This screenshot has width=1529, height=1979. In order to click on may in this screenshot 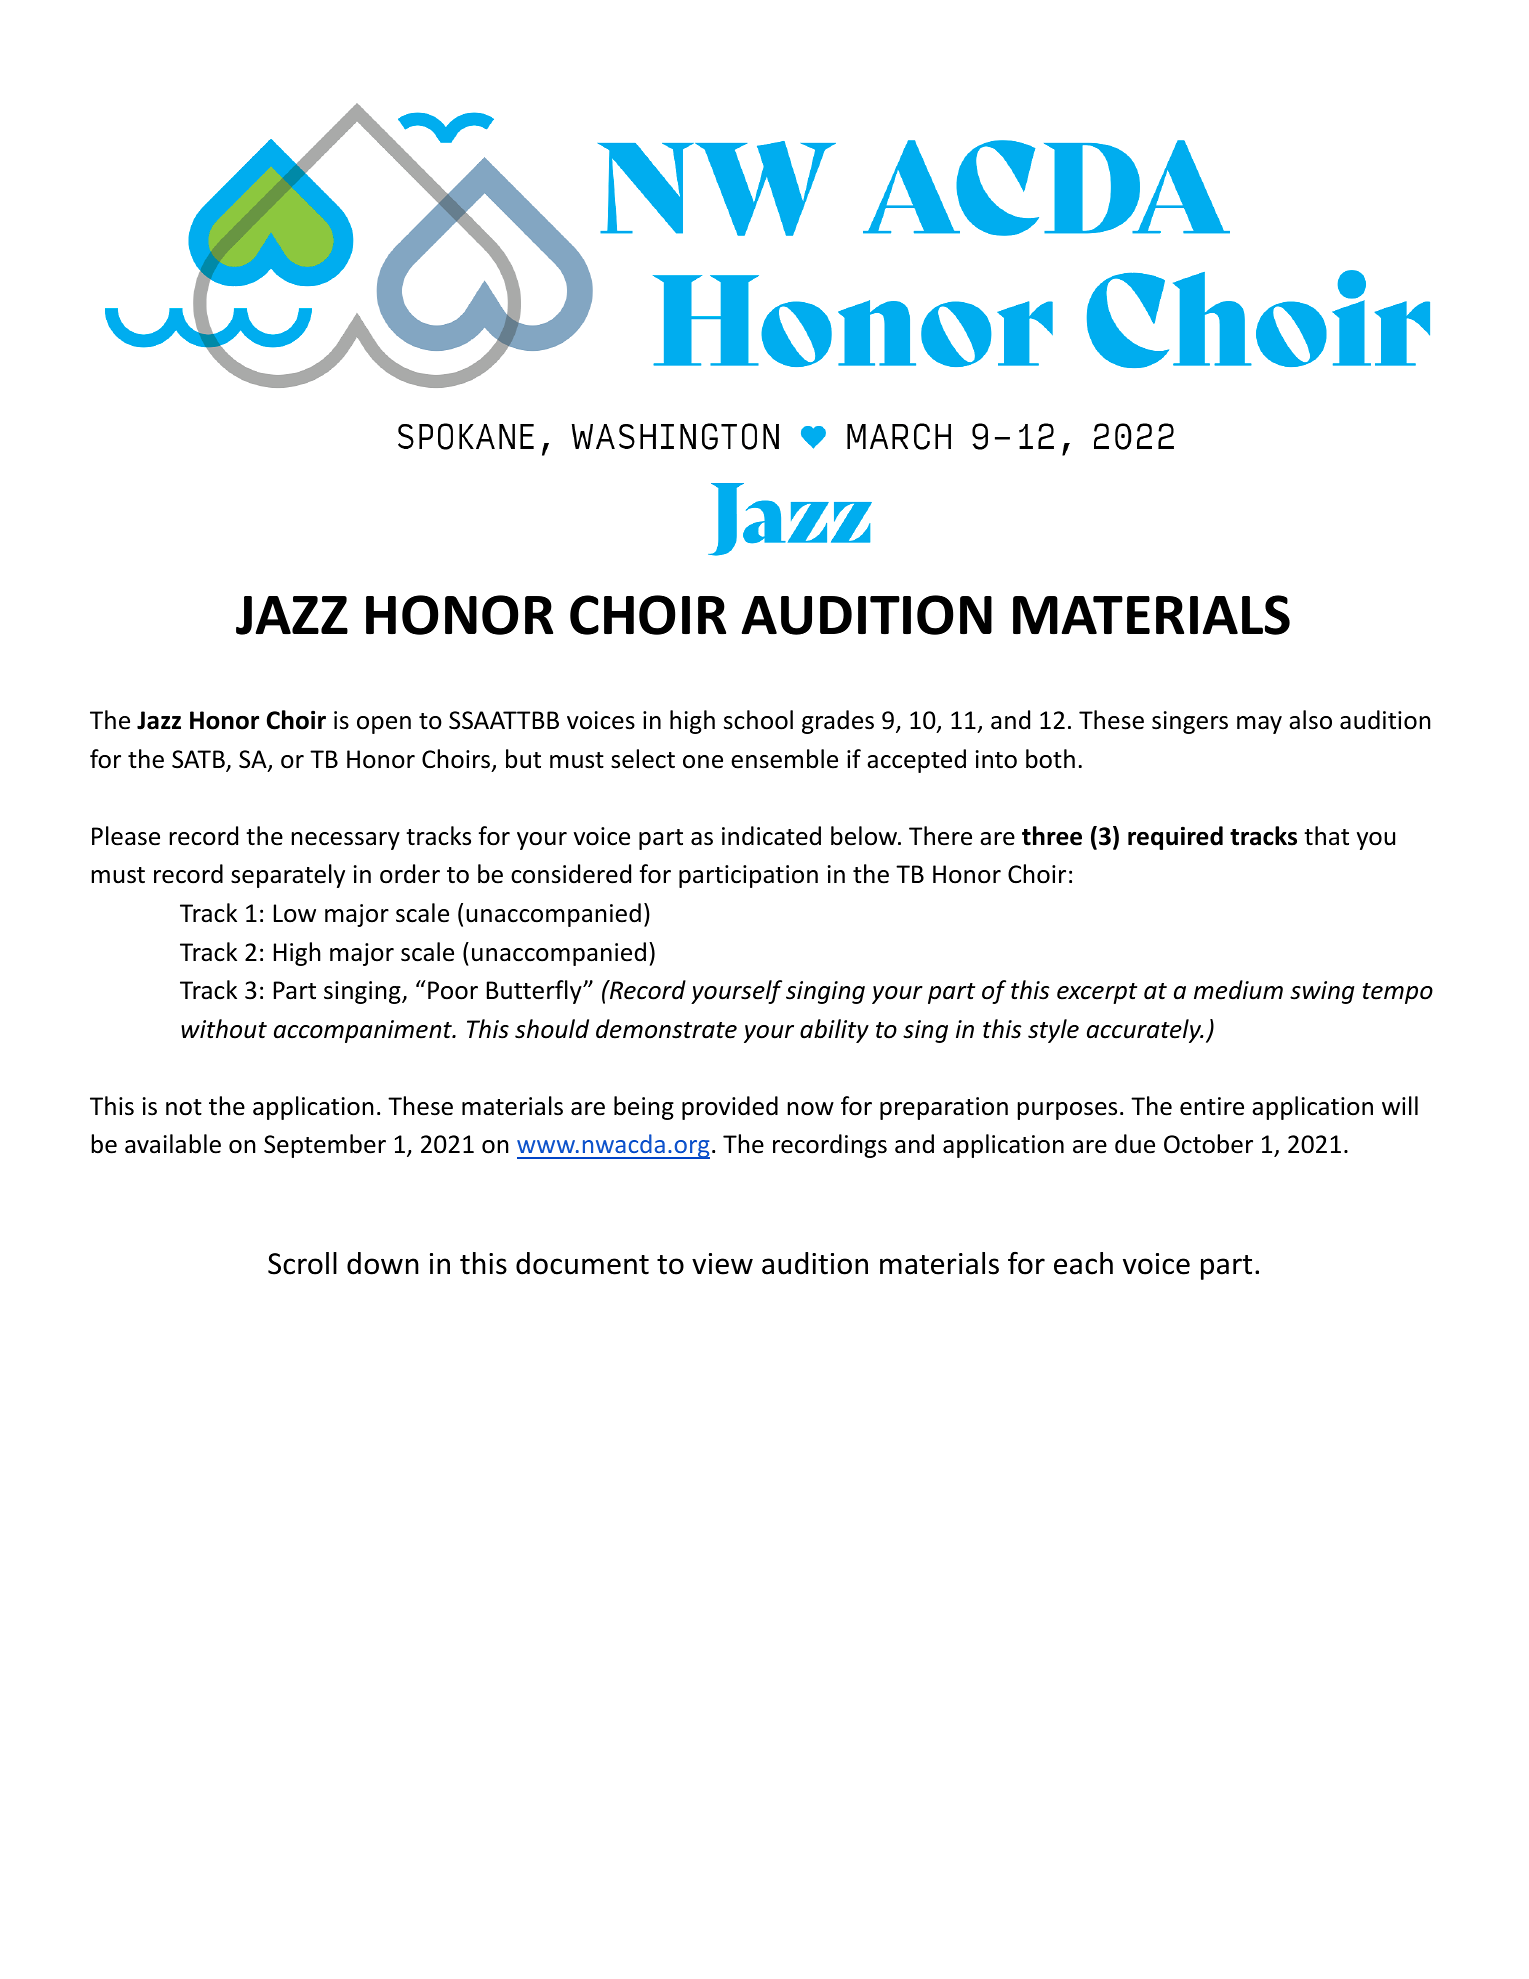, I will do `click(1259, 725)`.
